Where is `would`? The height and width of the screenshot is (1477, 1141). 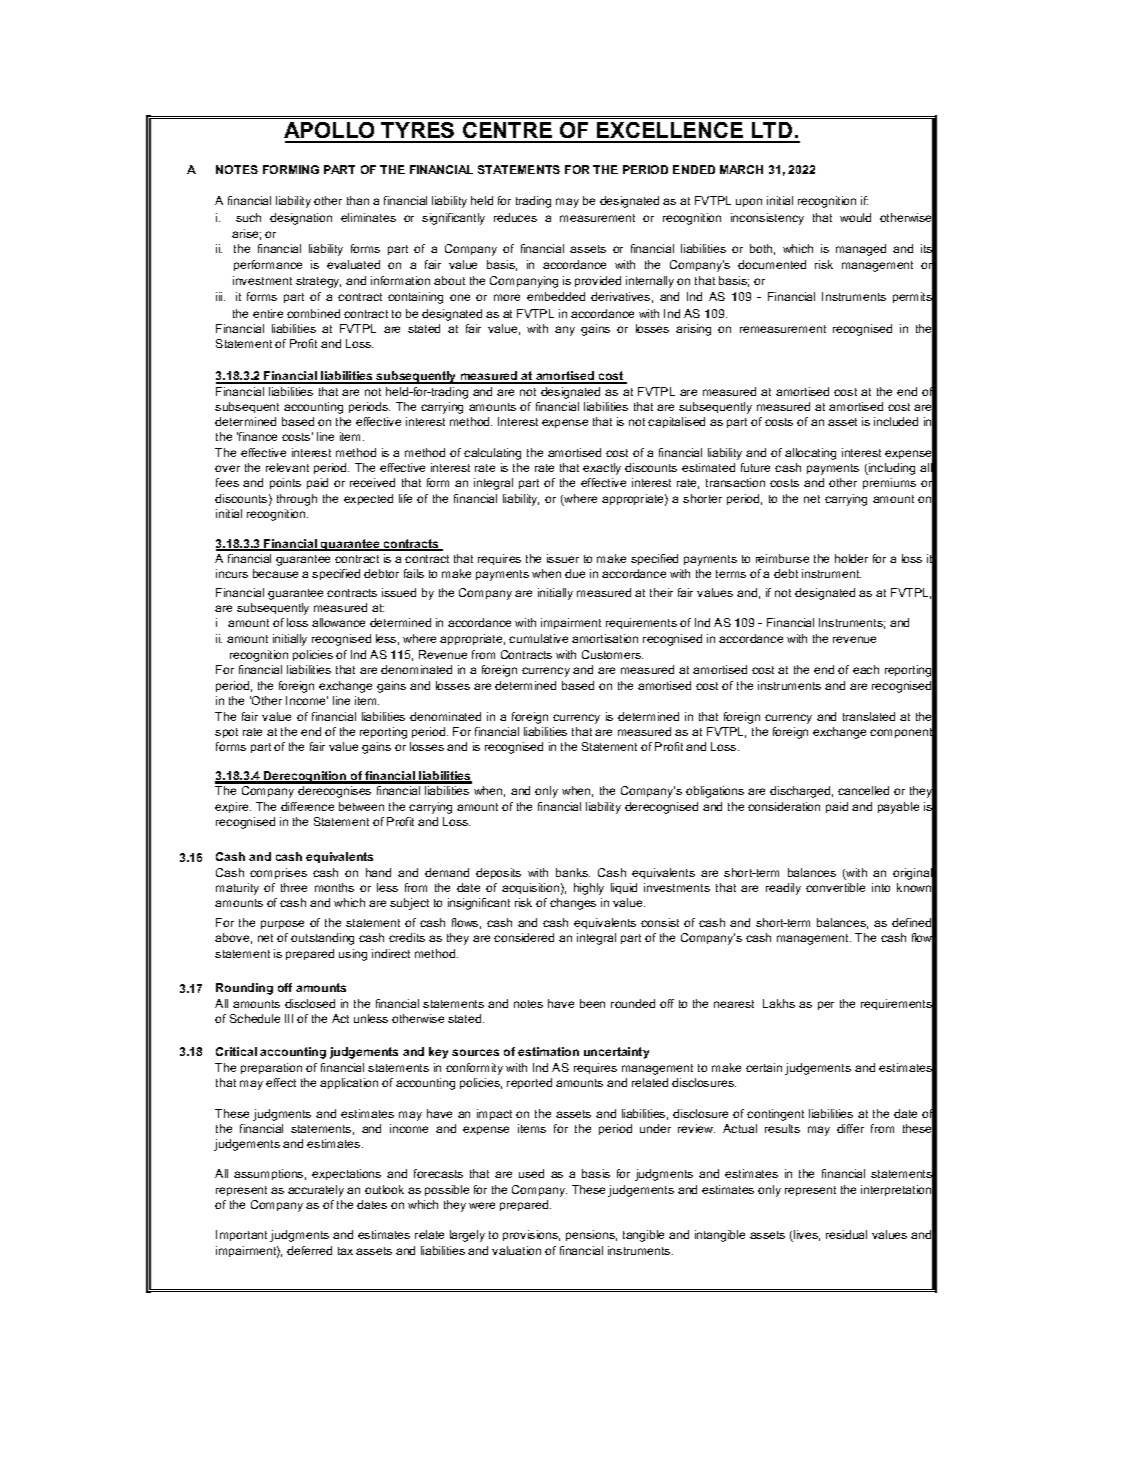 would is located at coordinates (855, 217).
